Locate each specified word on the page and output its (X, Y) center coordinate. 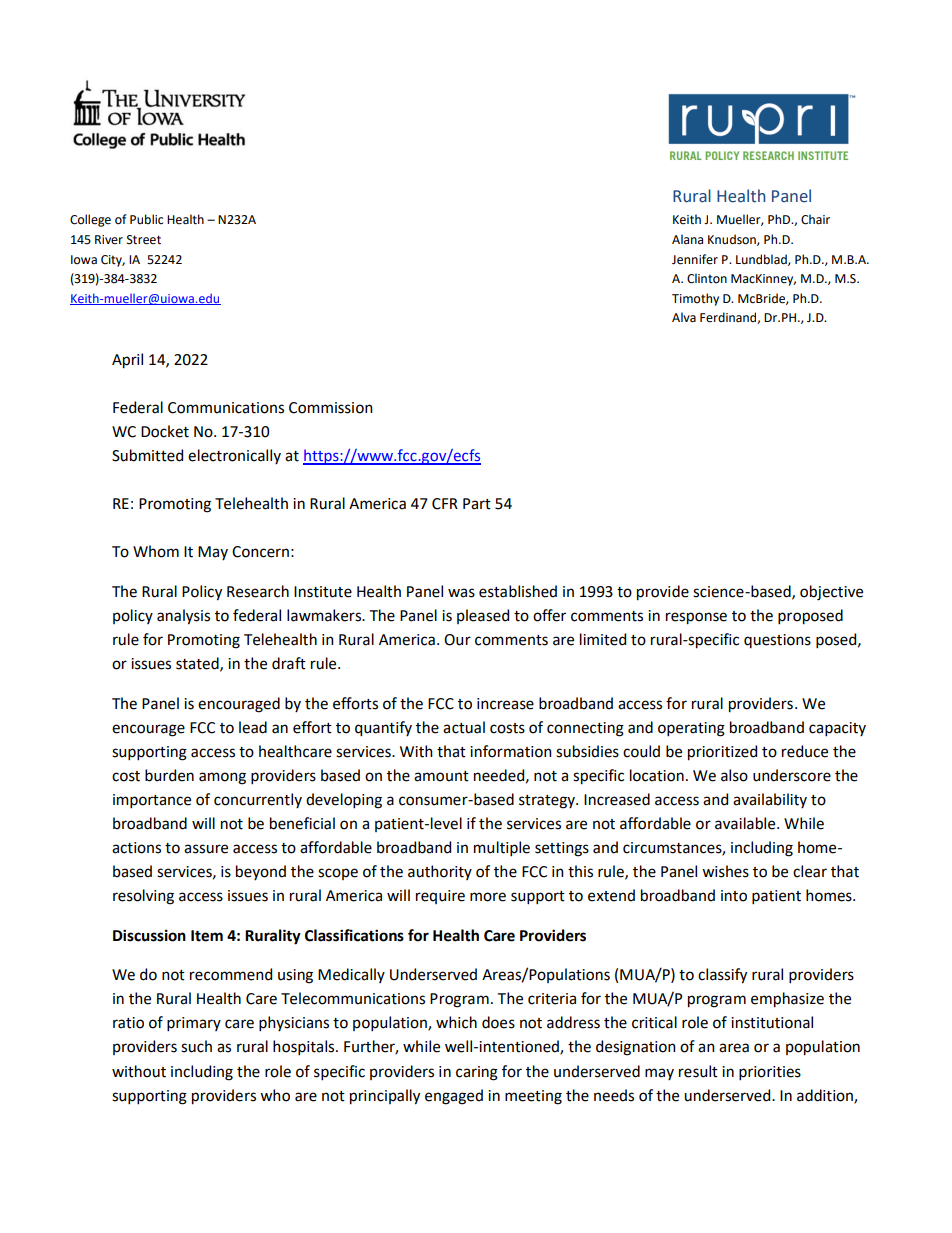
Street (144, 240)
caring (477, 1073)
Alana (687, 239)
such (196, 1046)
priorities (770, 1073)
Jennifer (695, 259)
